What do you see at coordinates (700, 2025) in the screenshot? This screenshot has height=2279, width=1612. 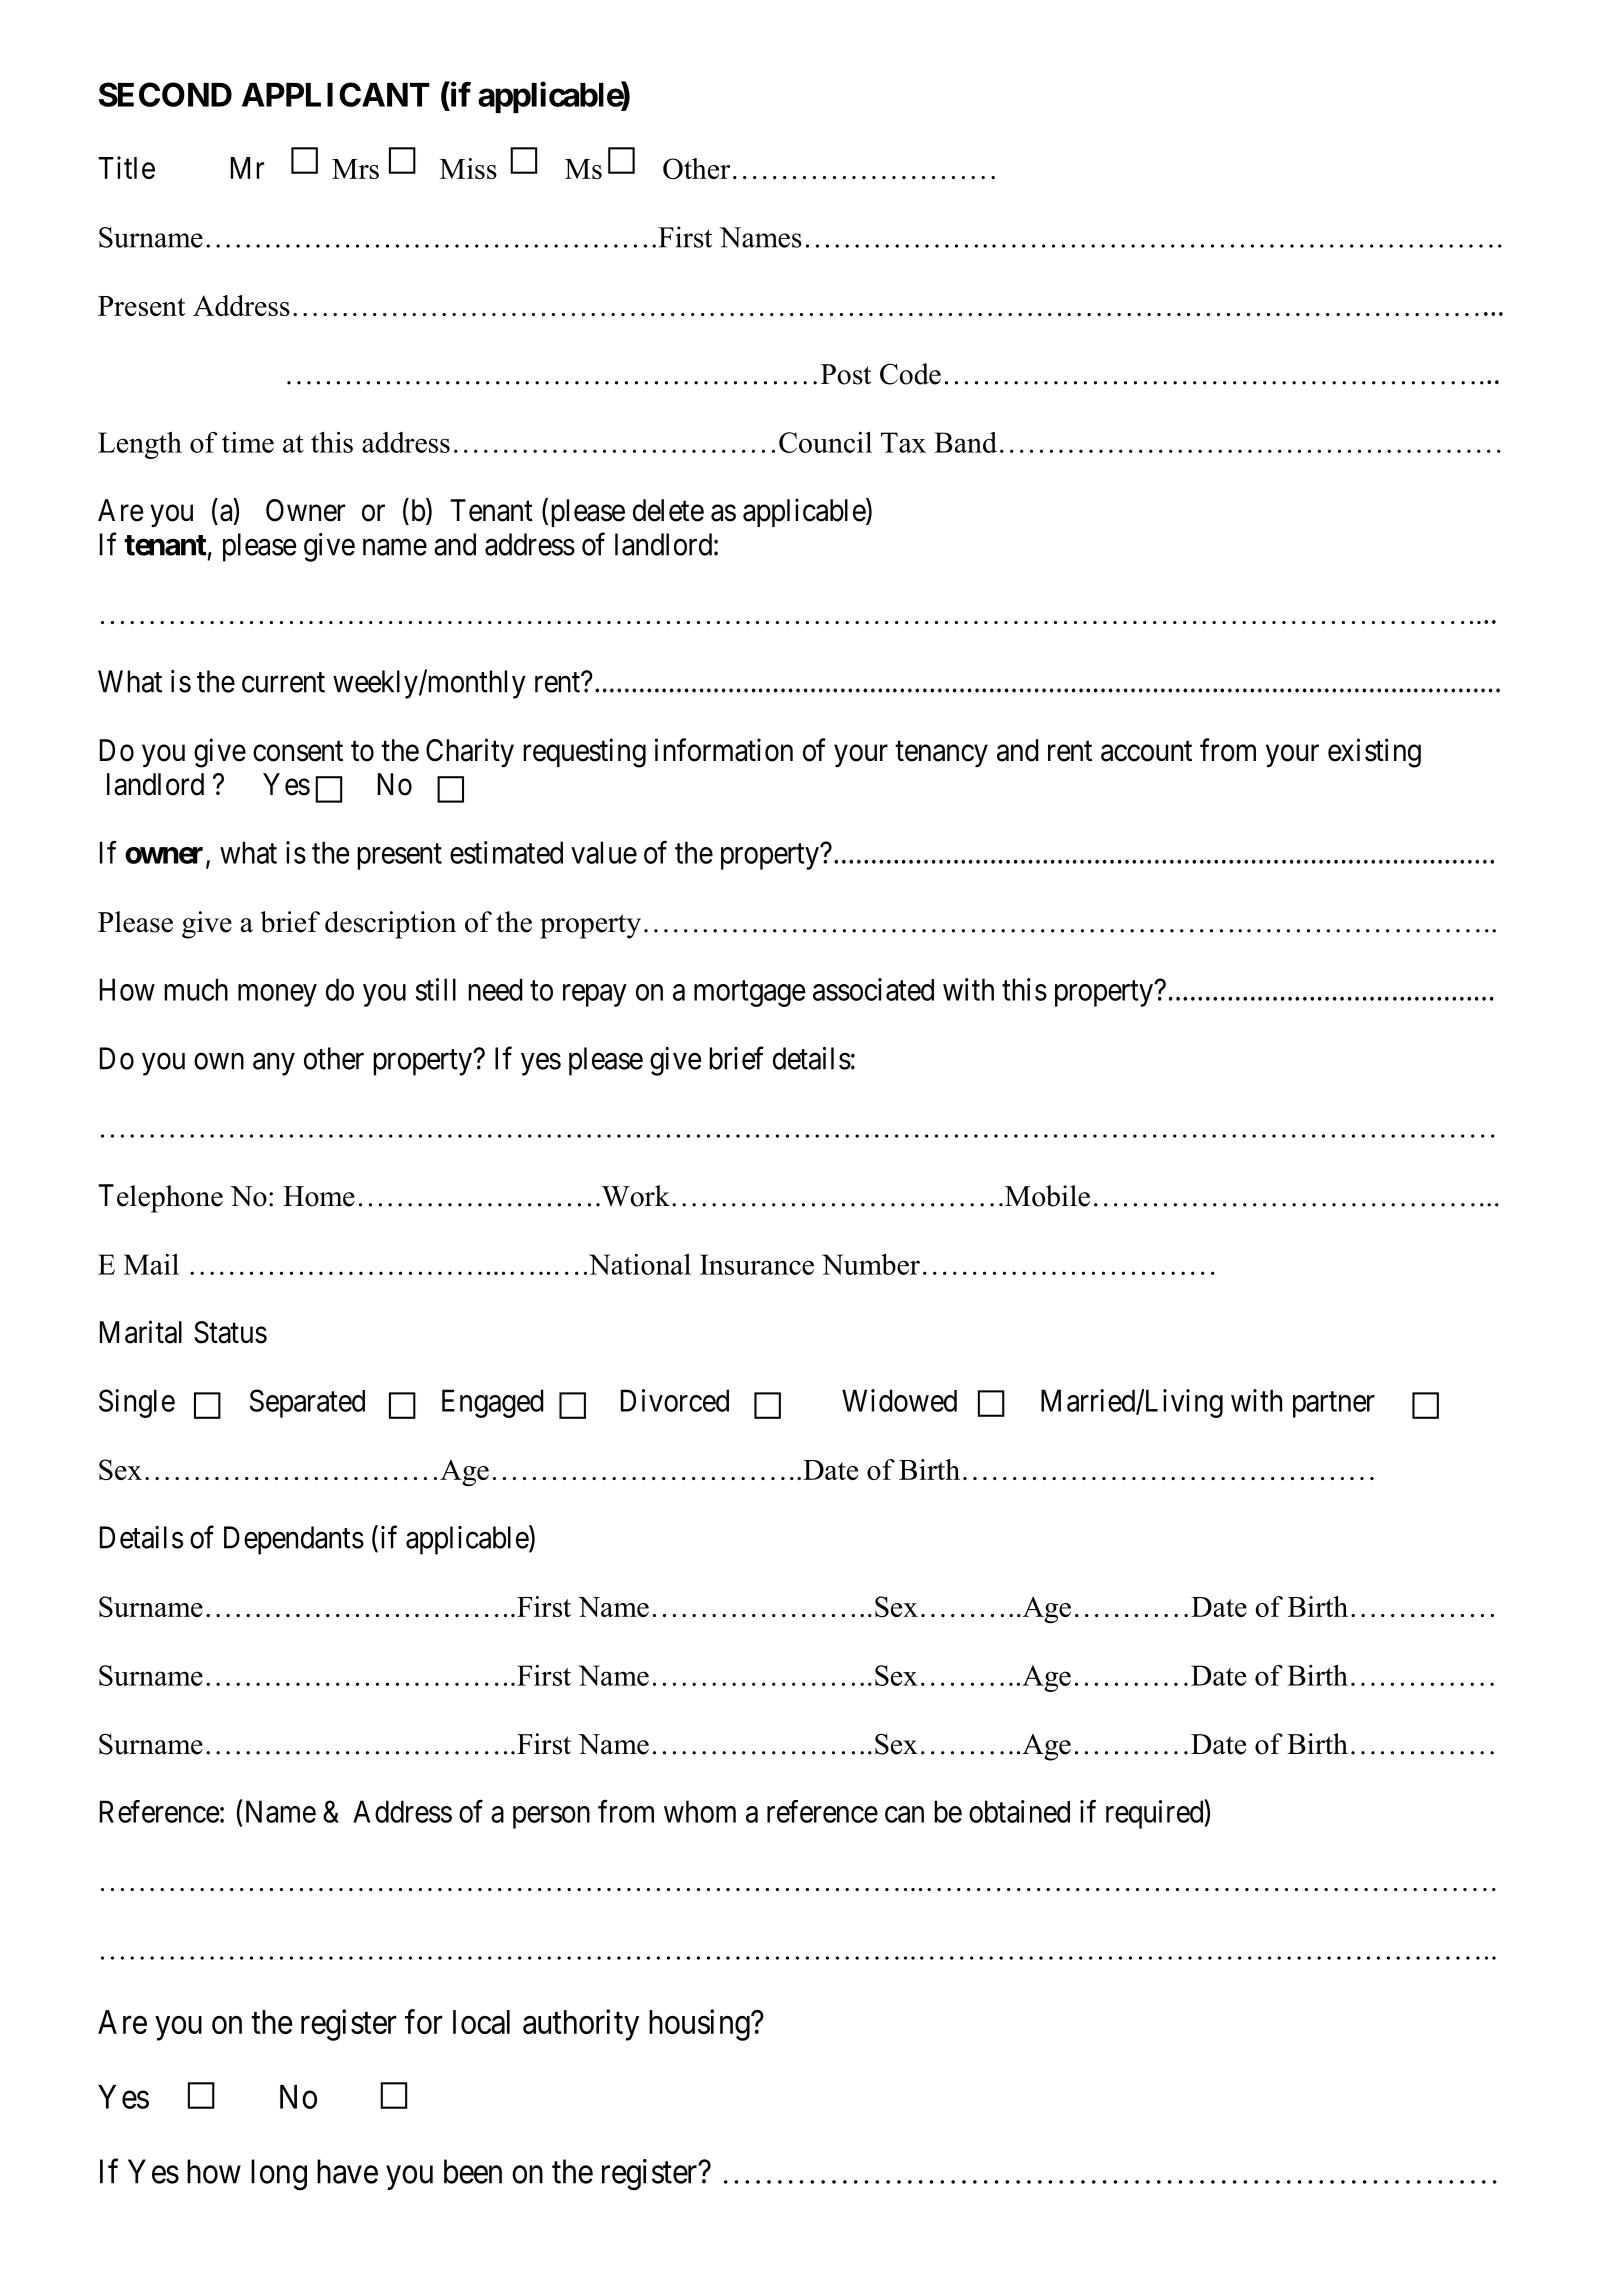 I see `housing` at bounding box center [700, 2025].
